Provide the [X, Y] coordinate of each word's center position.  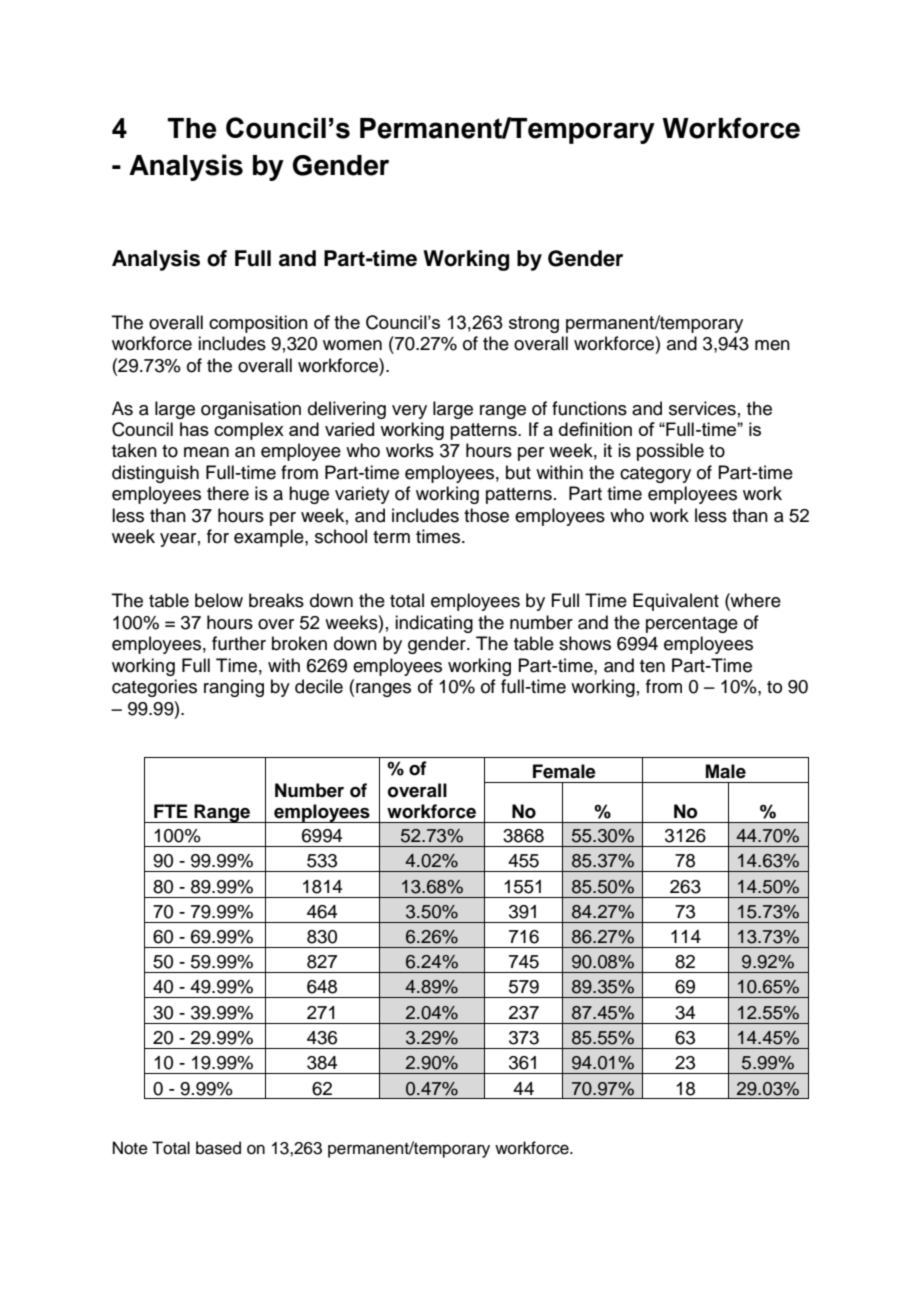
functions [589, 408]
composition [258, 324]
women [352, 345]
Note [130, 1148]
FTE [171, 811]
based [218, 1148]
